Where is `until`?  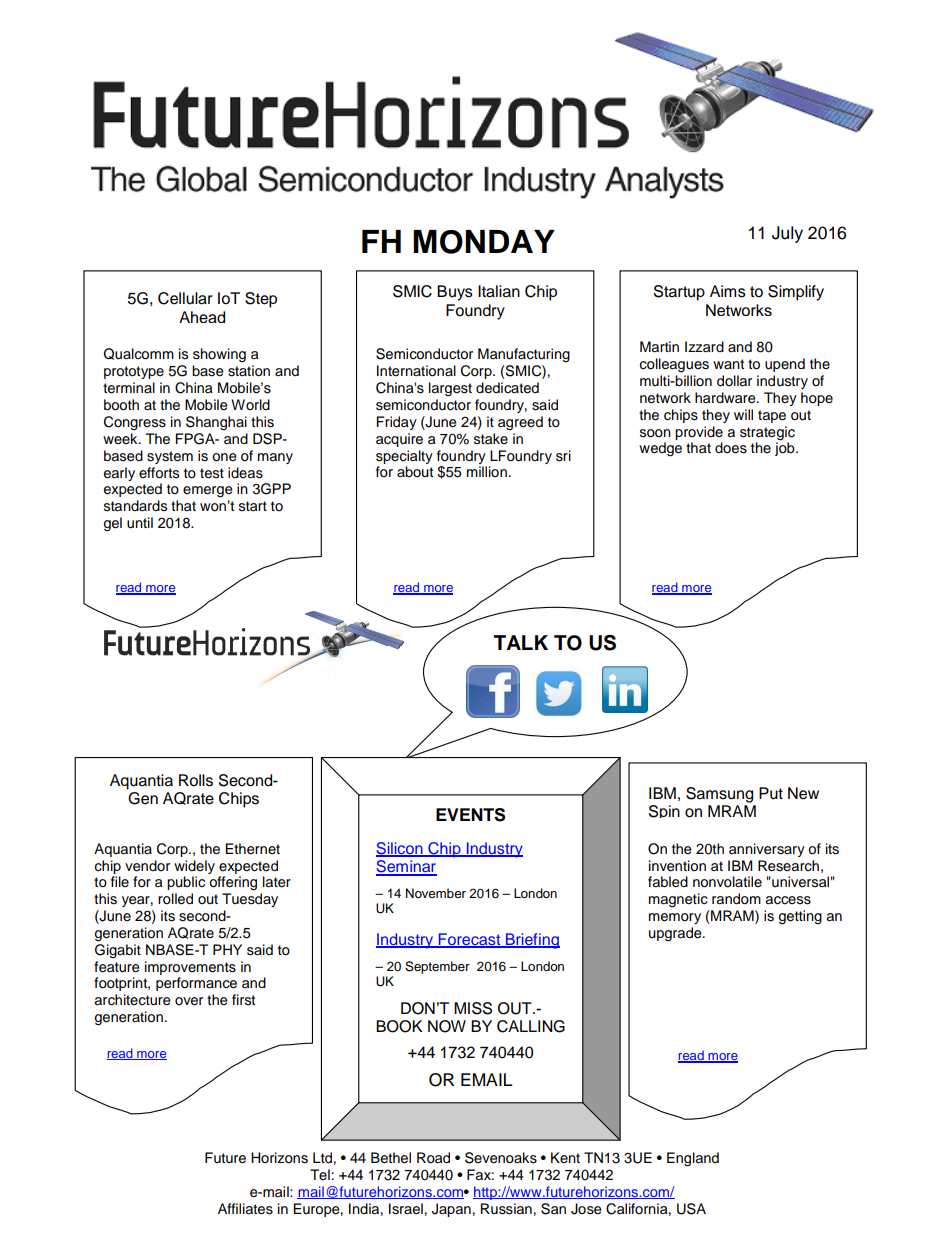 until is located at coordinates (140, 523).
